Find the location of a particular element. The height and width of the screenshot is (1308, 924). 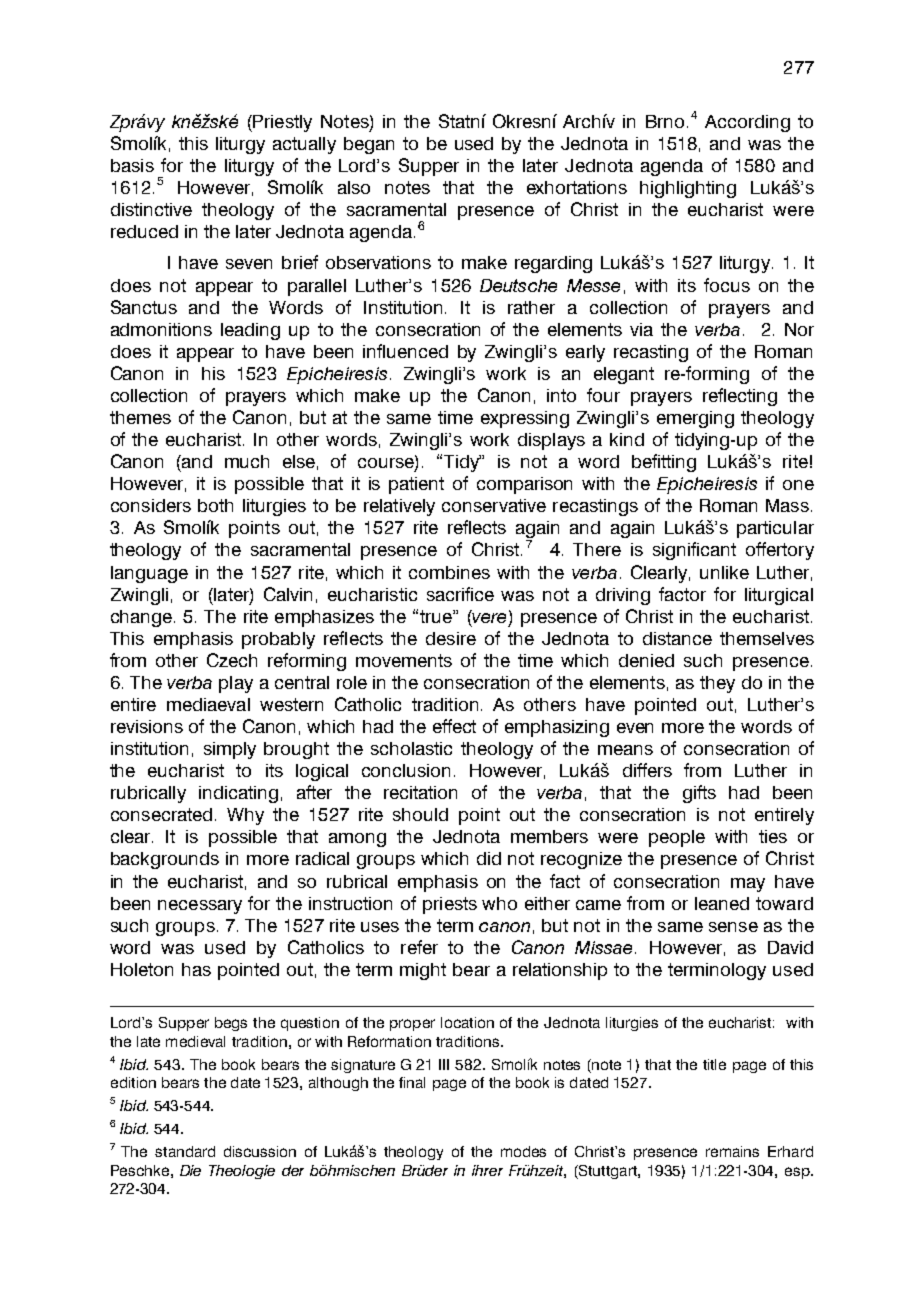

began is located at coordinates (369, 145).
